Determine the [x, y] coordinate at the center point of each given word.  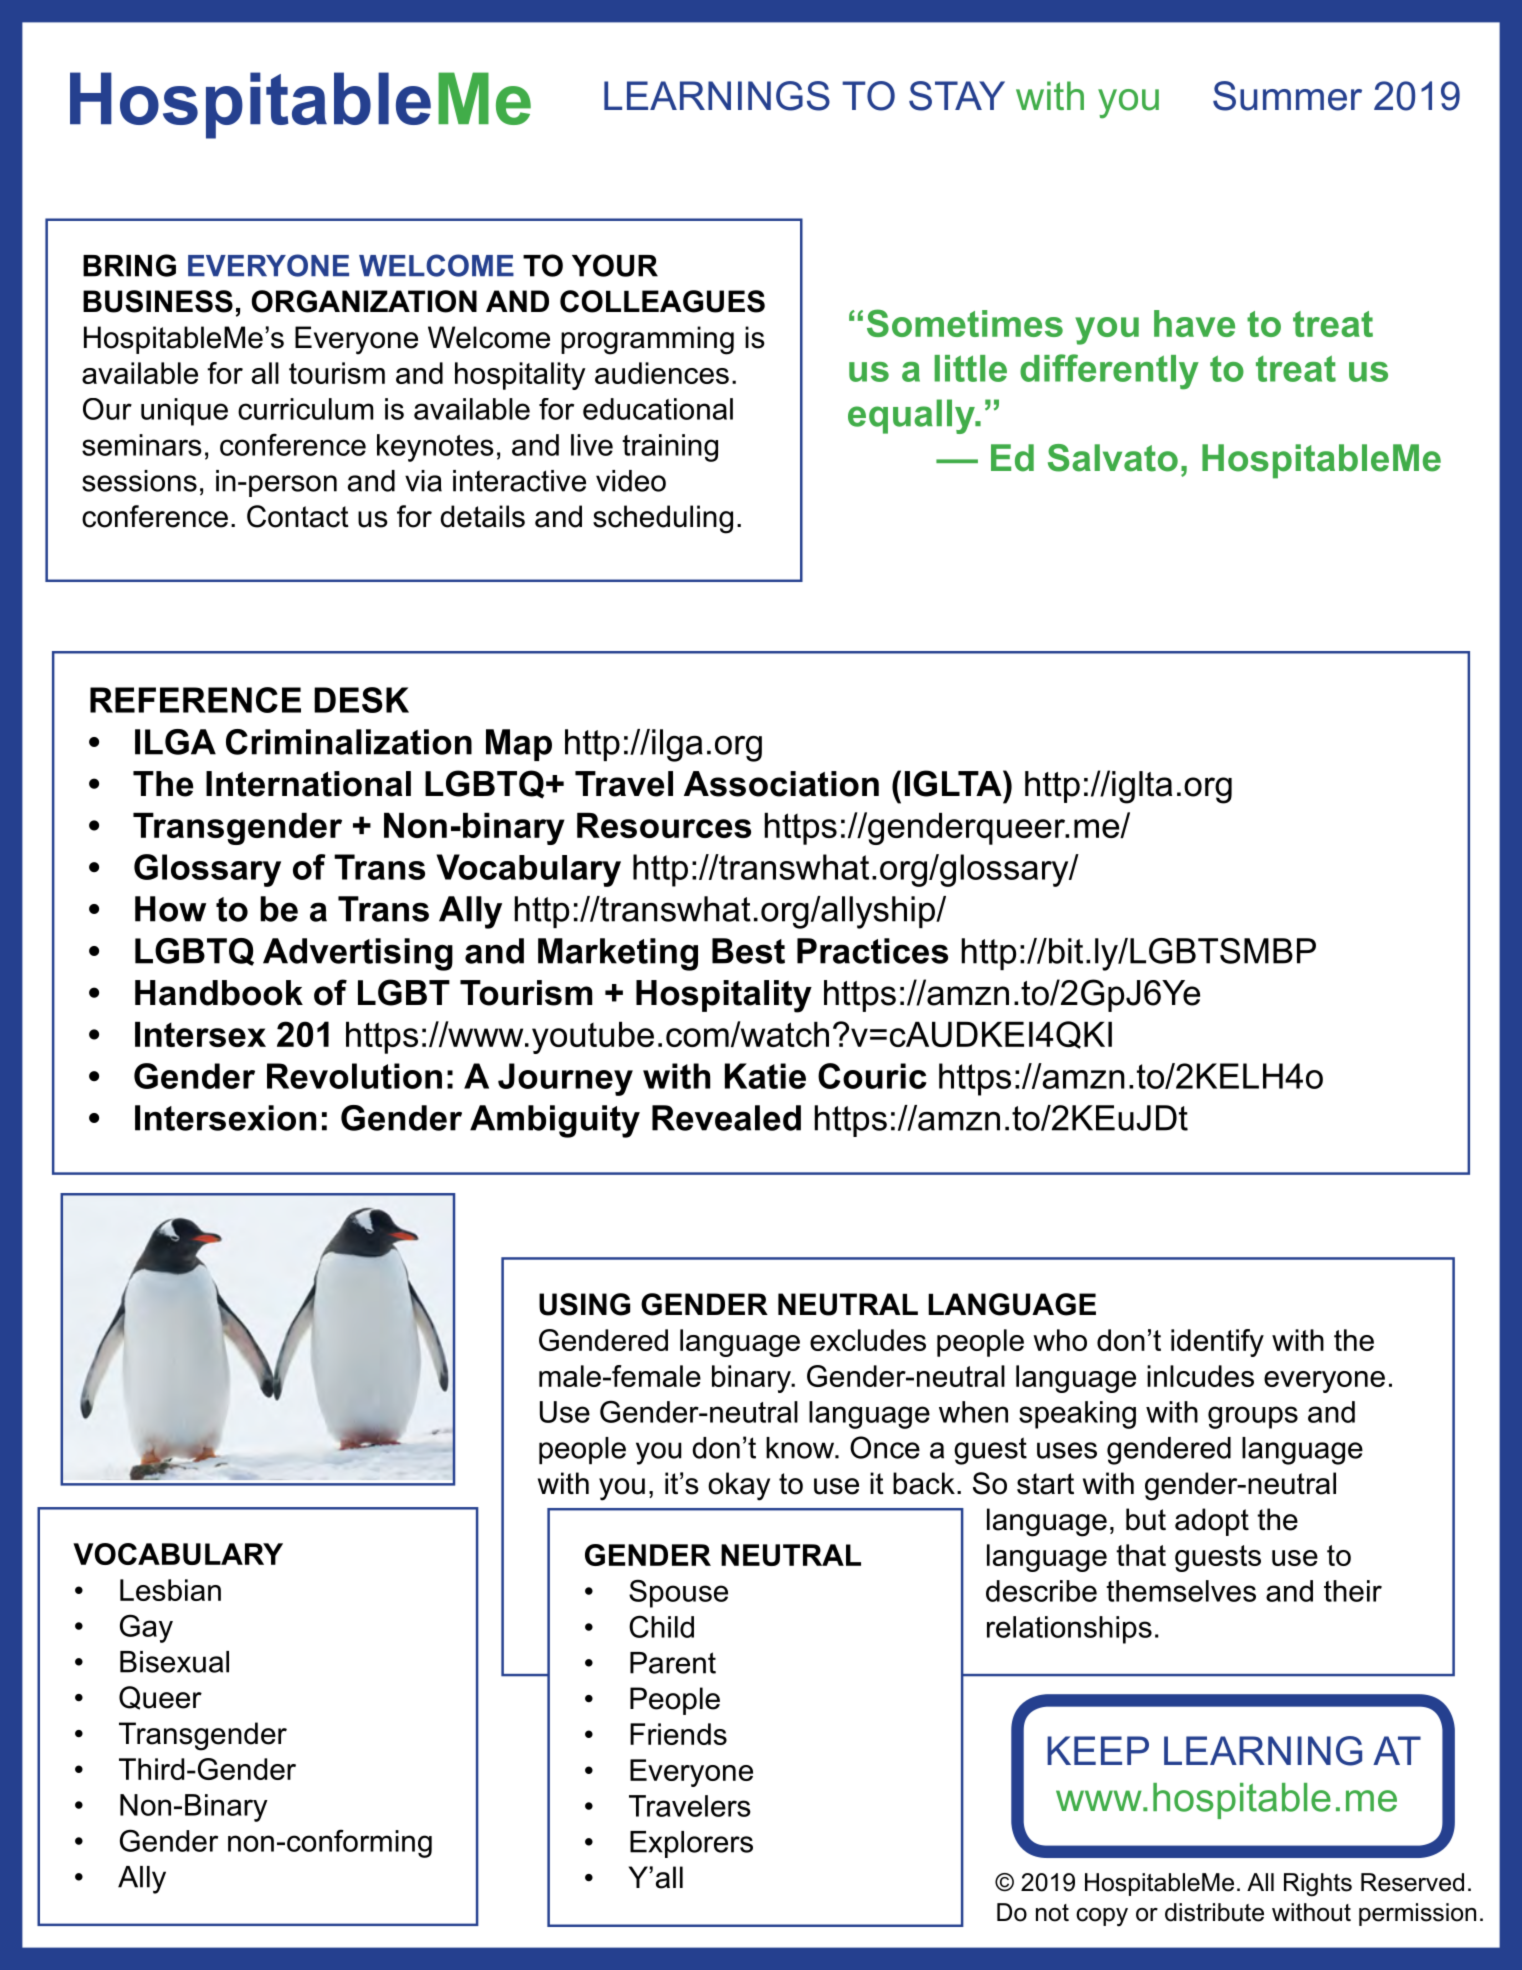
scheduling [663, 519]
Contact [298, 516]
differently [1109, 372]
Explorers [691, 1844]
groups [1253, 1417]
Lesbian [170, 1590]
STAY [957, 96]
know [801, 1448]
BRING [129, 265]
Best [748, 951]
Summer [1287, 96]
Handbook [219, 993]
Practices [872, 951]
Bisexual [174, 1662]
